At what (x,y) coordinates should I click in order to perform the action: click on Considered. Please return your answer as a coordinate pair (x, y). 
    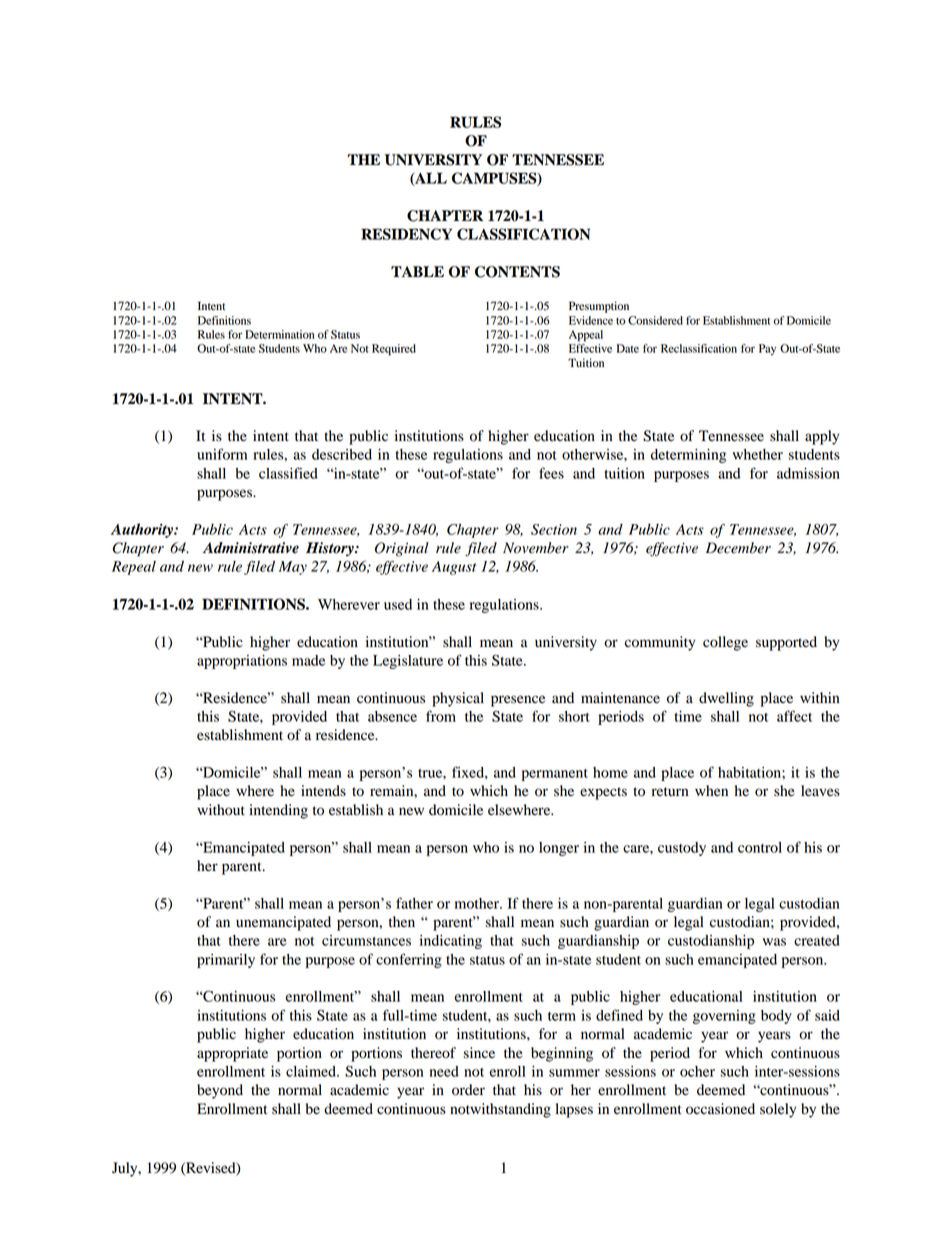
    Looking at the image, I should click on (655, 320).
